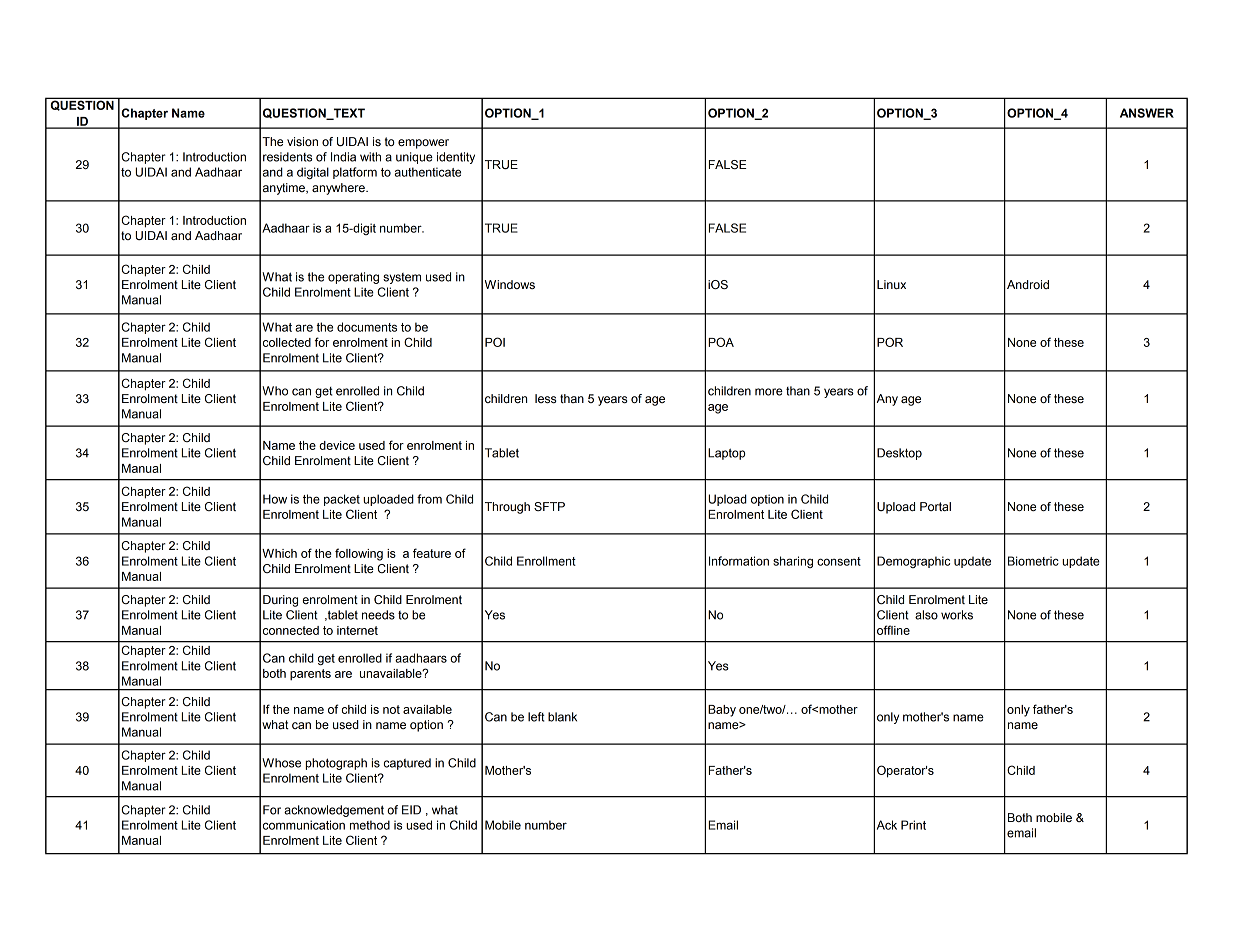  What do you see at coordinates (913, 825) in the image?
I see `Print` at bounding box center [913, 825].
